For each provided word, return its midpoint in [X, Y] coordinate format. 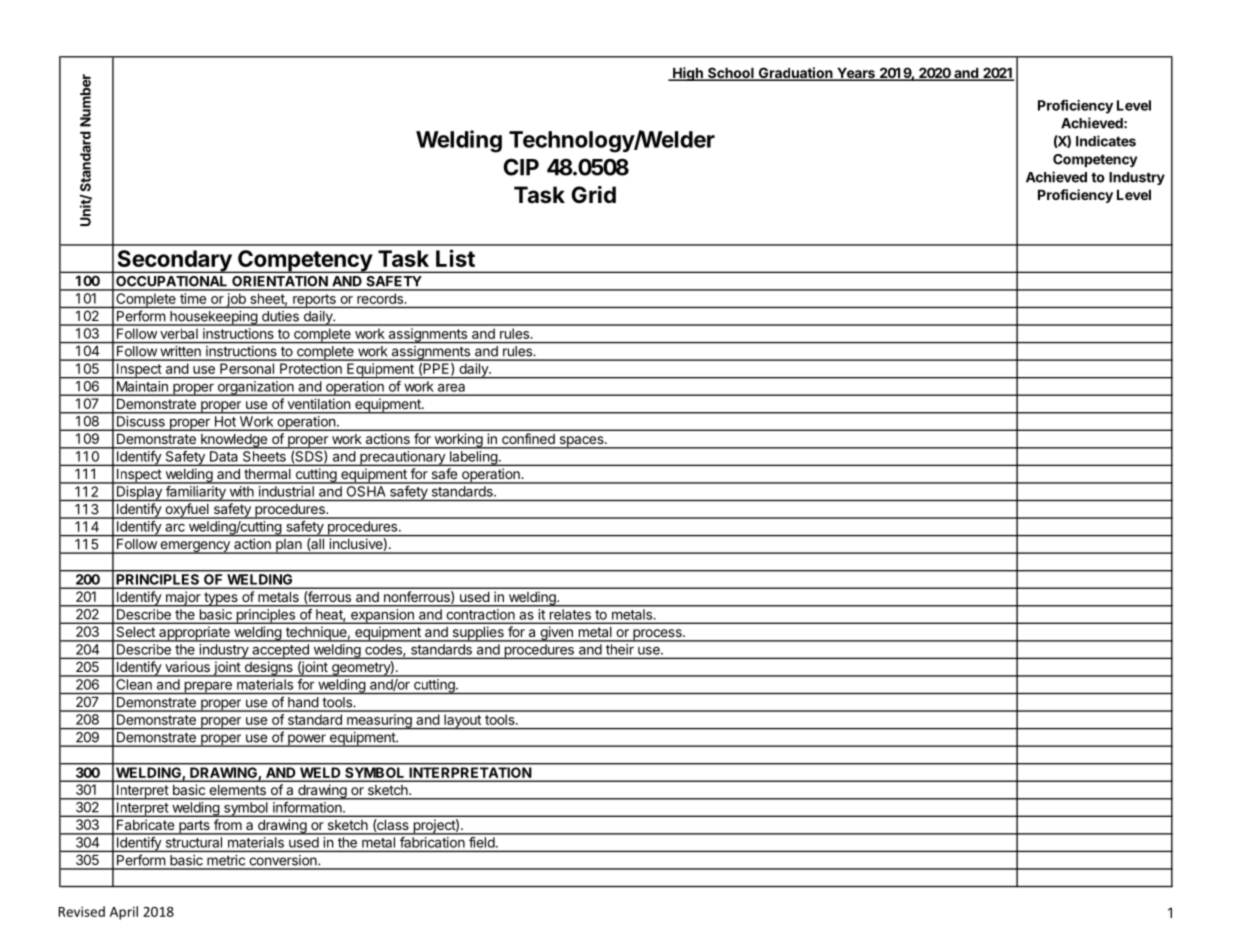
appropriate [194, 634]
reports [314, 301]
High [688, 74]
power [307, 740]
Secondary [174, 261]
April [124, 913]
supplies [478, 634]
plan [289, 546]
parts [194, 827]
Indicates [1106, 141]
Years [856, 74]
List [455, 258]
